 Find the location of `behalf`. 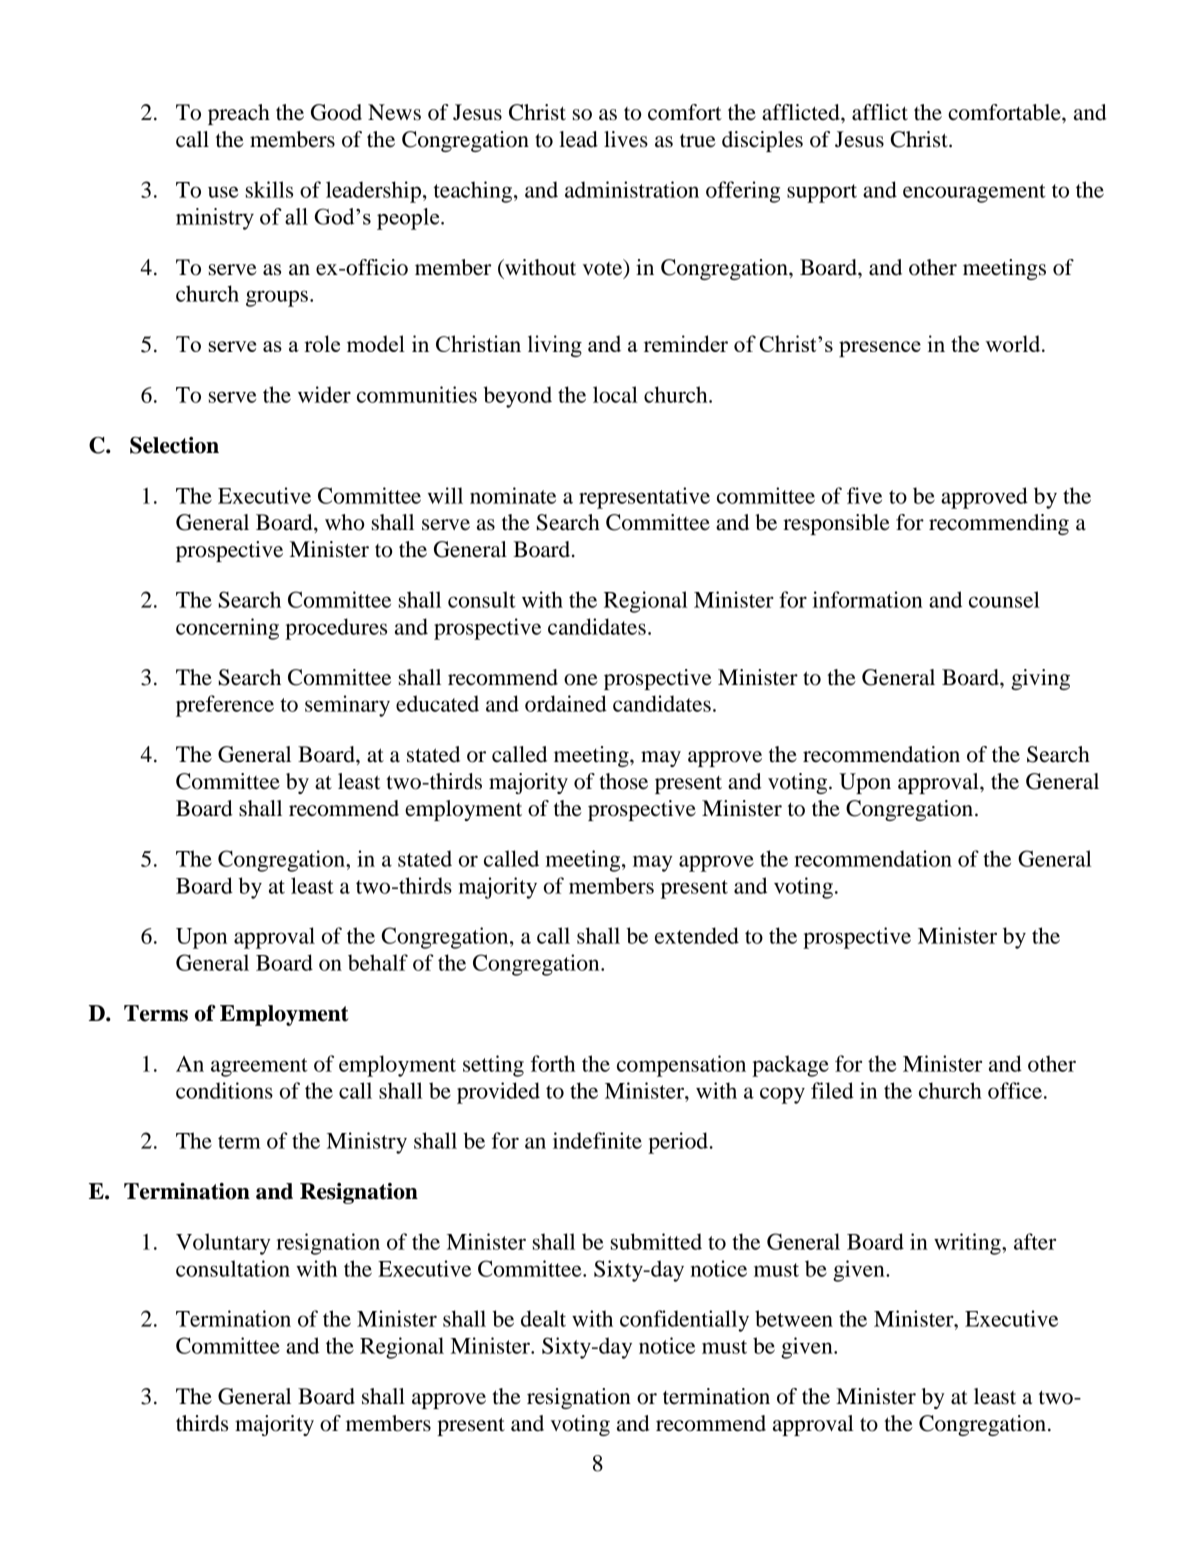

behalf is located at coordinates (378, 962).
